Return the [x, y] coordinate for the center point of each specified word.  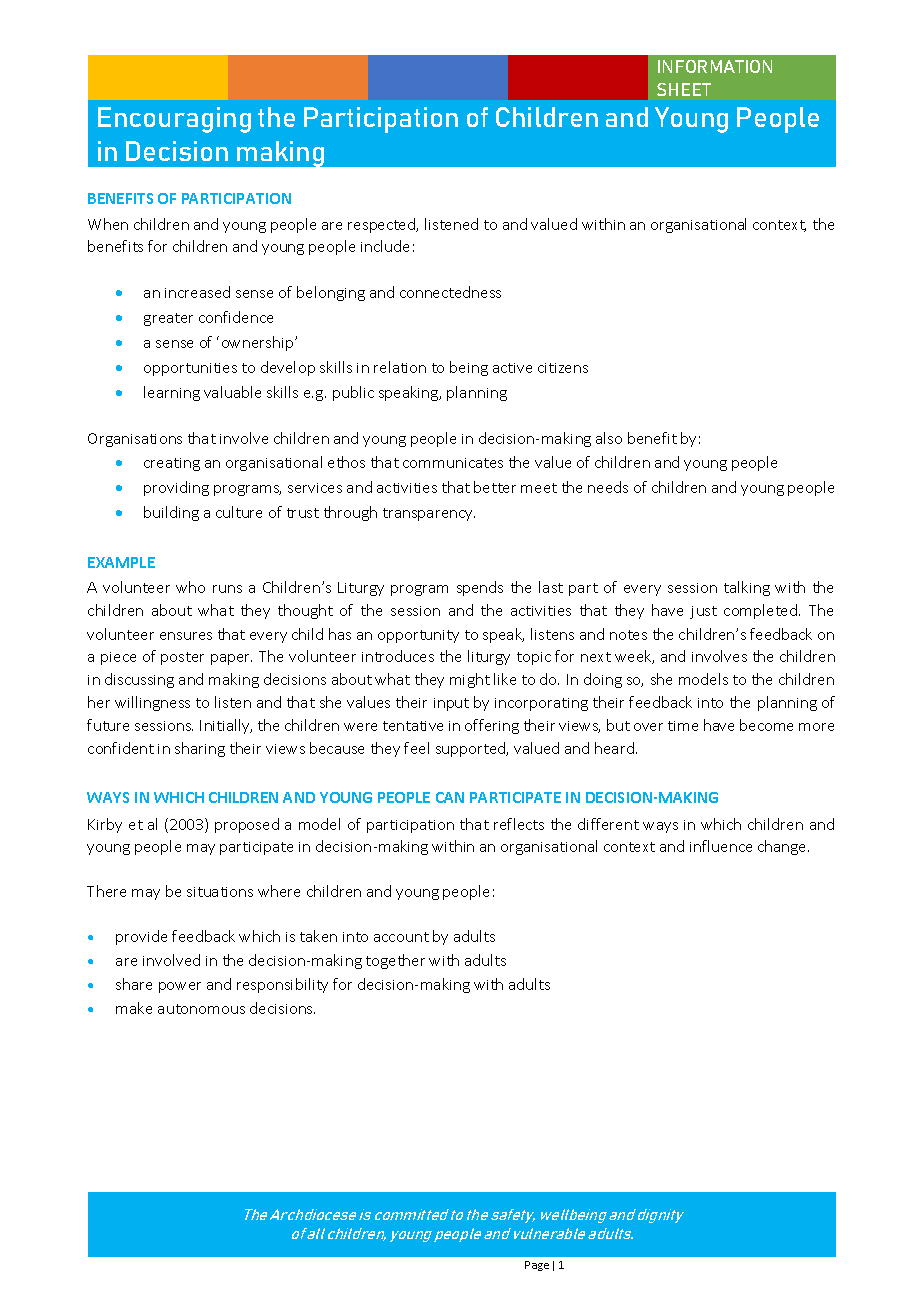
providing [176, 488]
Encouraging [174, 120]
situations [220, 892]
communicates [453, 463]
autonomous [201, 1009]
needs [608, 487]
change [783, 847]
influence [721, 846]
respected [383, 225]
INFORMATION [715, 66]
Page [537, 1266]
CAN [450, 797]
